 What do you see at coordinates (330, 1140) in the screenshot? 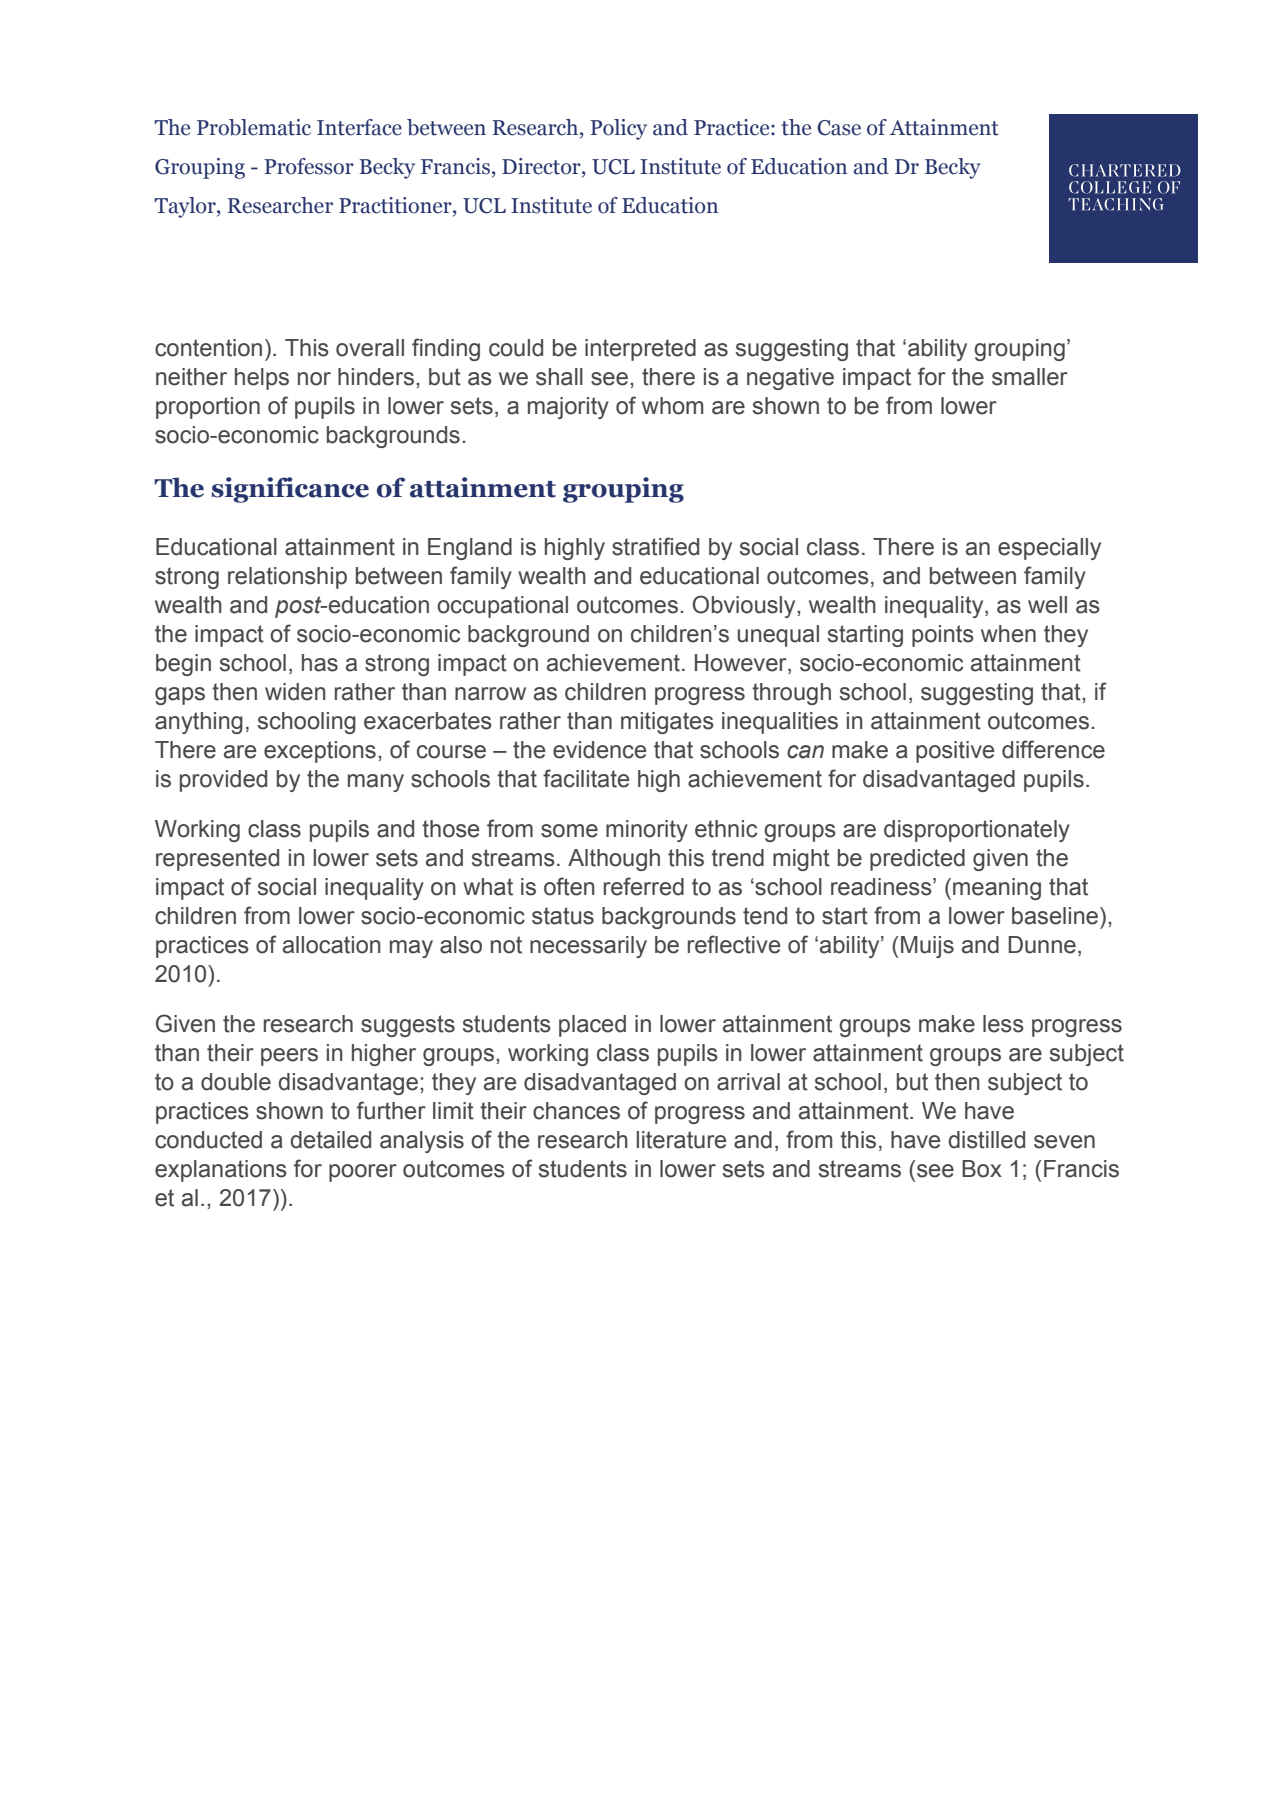
I see `detailed` at bounding box center [330, 1140].
